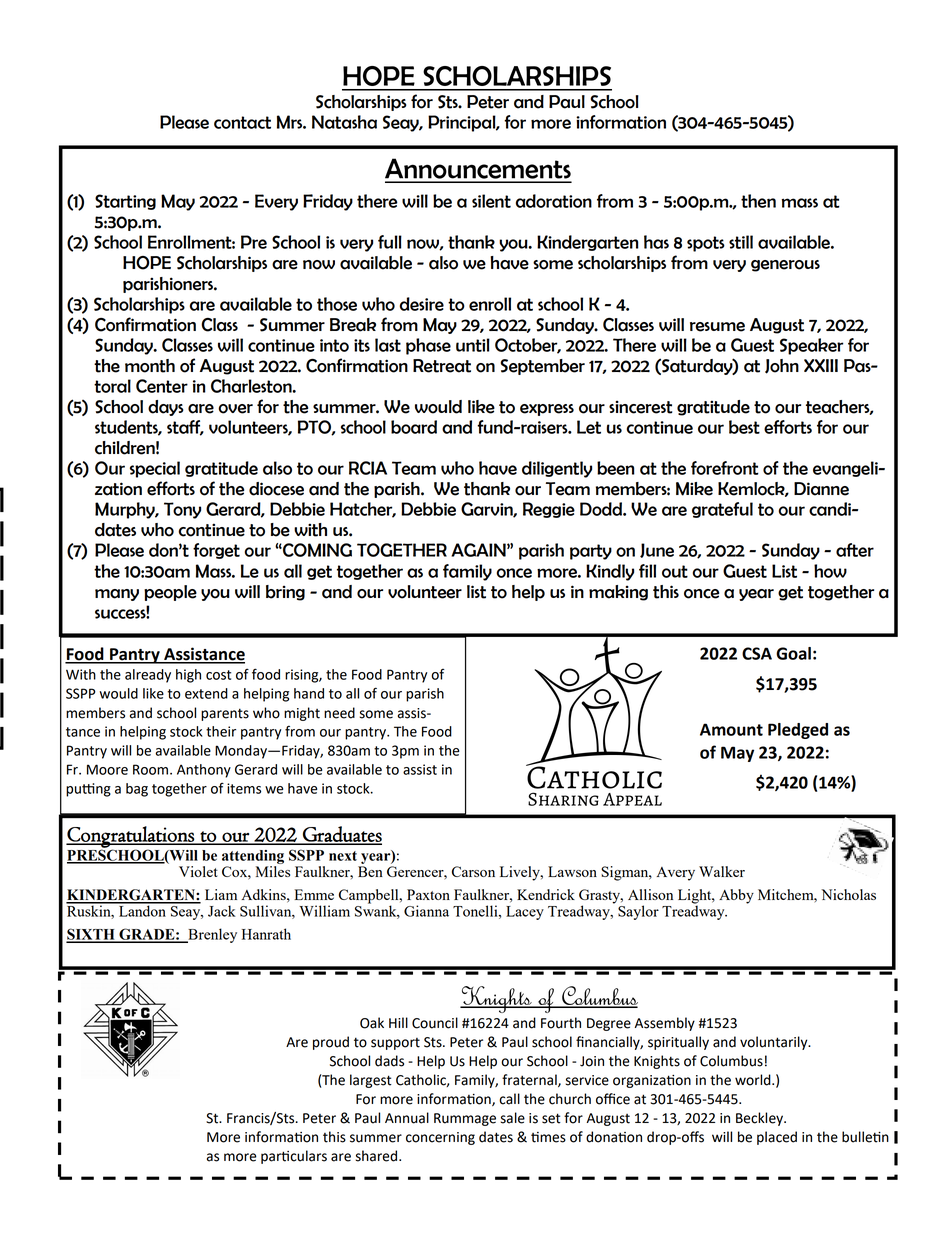 The height and width of the screenshot is (1233, 952). Describe the element at coordinates (758, 201) in the screenshot. I see `then` at that location.
